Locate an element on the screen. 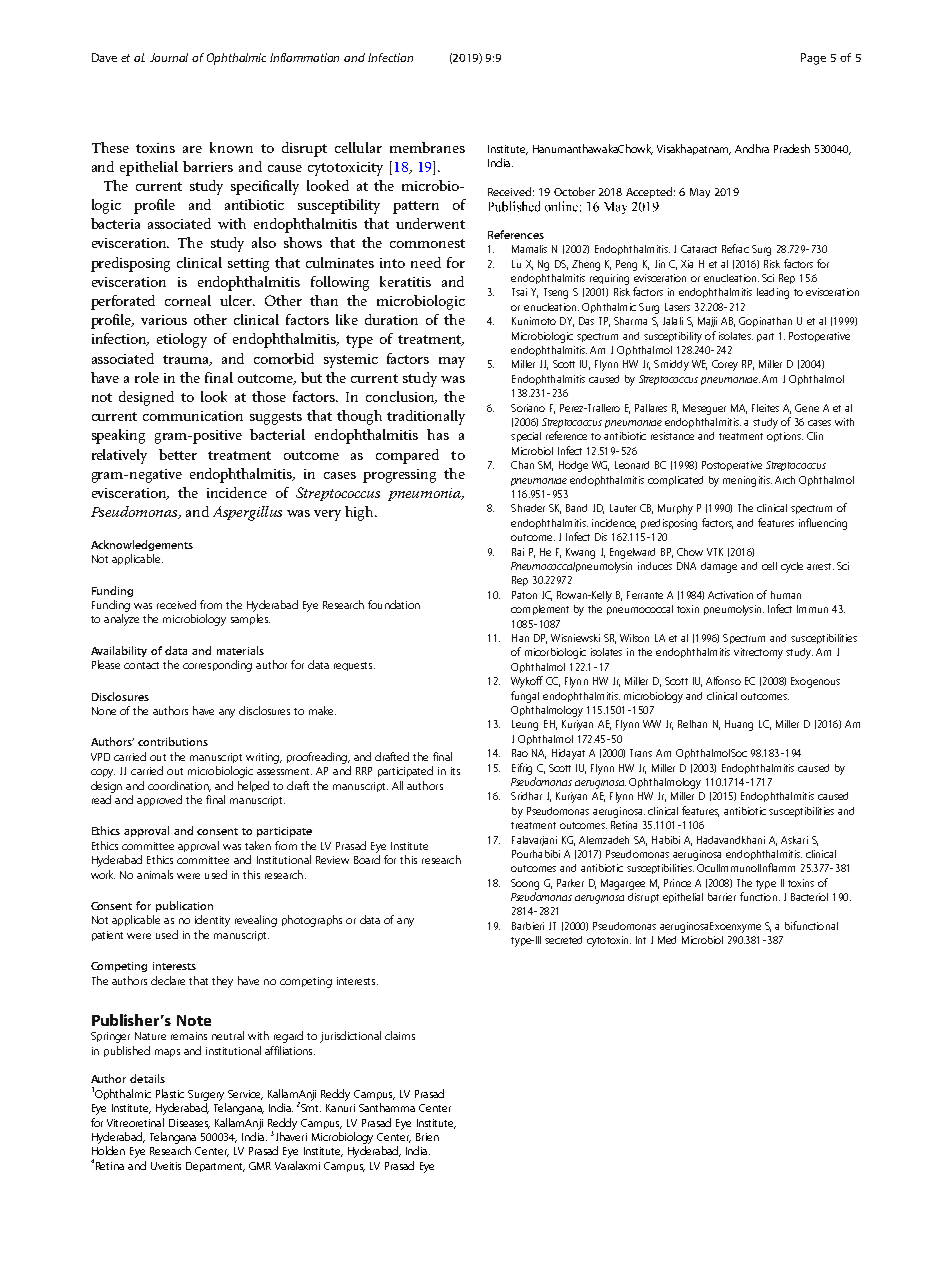 The width and height of the screenshot is (952, 1265). Diseases is located at coordinates (189, 1124).
